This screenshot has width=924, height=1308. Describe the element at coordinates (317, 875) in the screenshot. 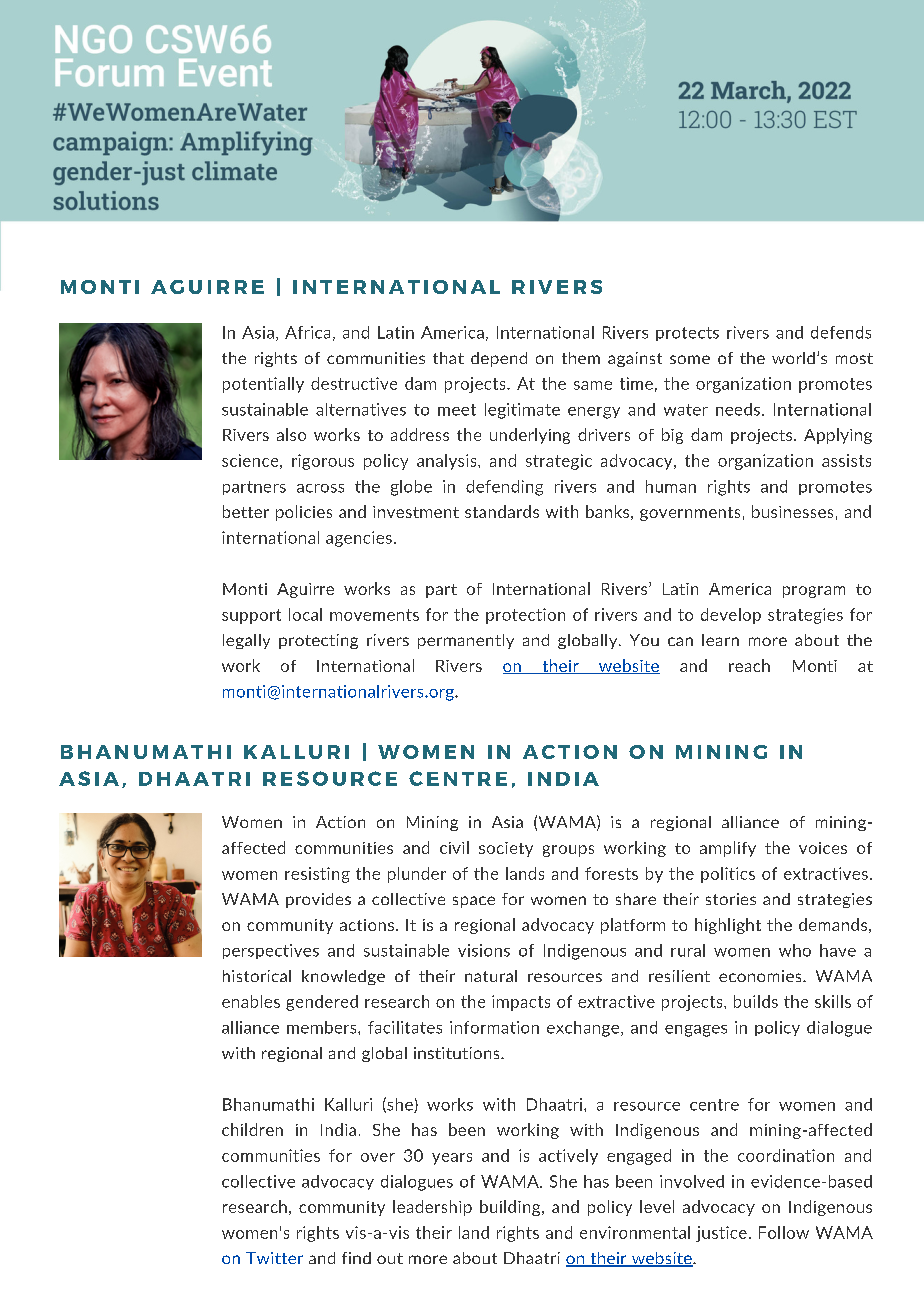

I see `resisting` at that location.
